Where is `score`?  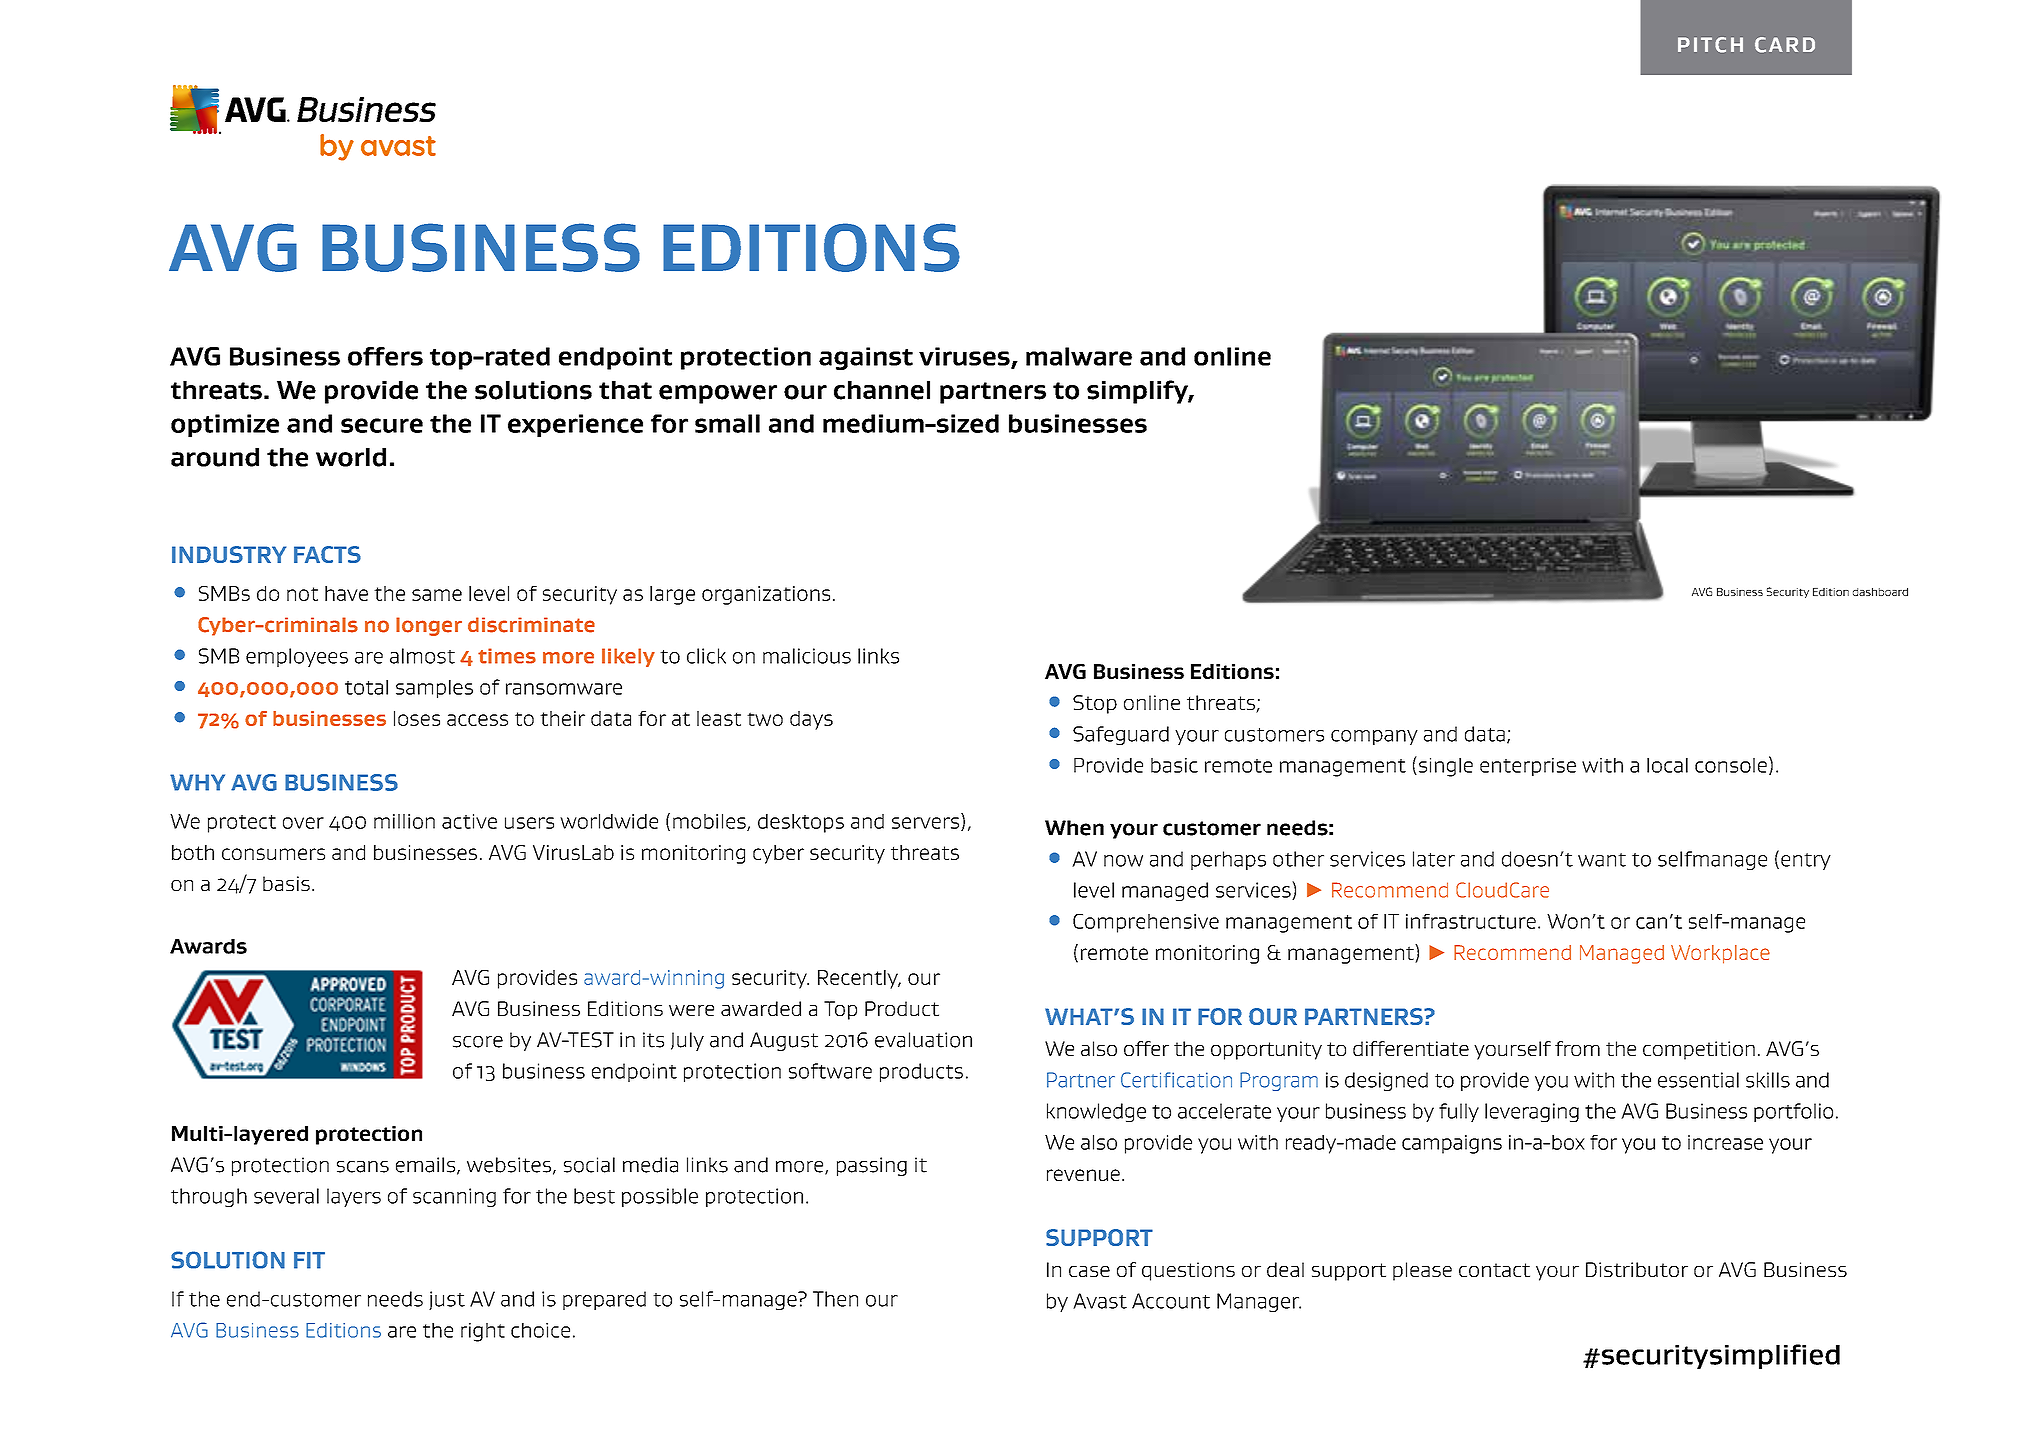 score is located at coordinates (478, 1042).
